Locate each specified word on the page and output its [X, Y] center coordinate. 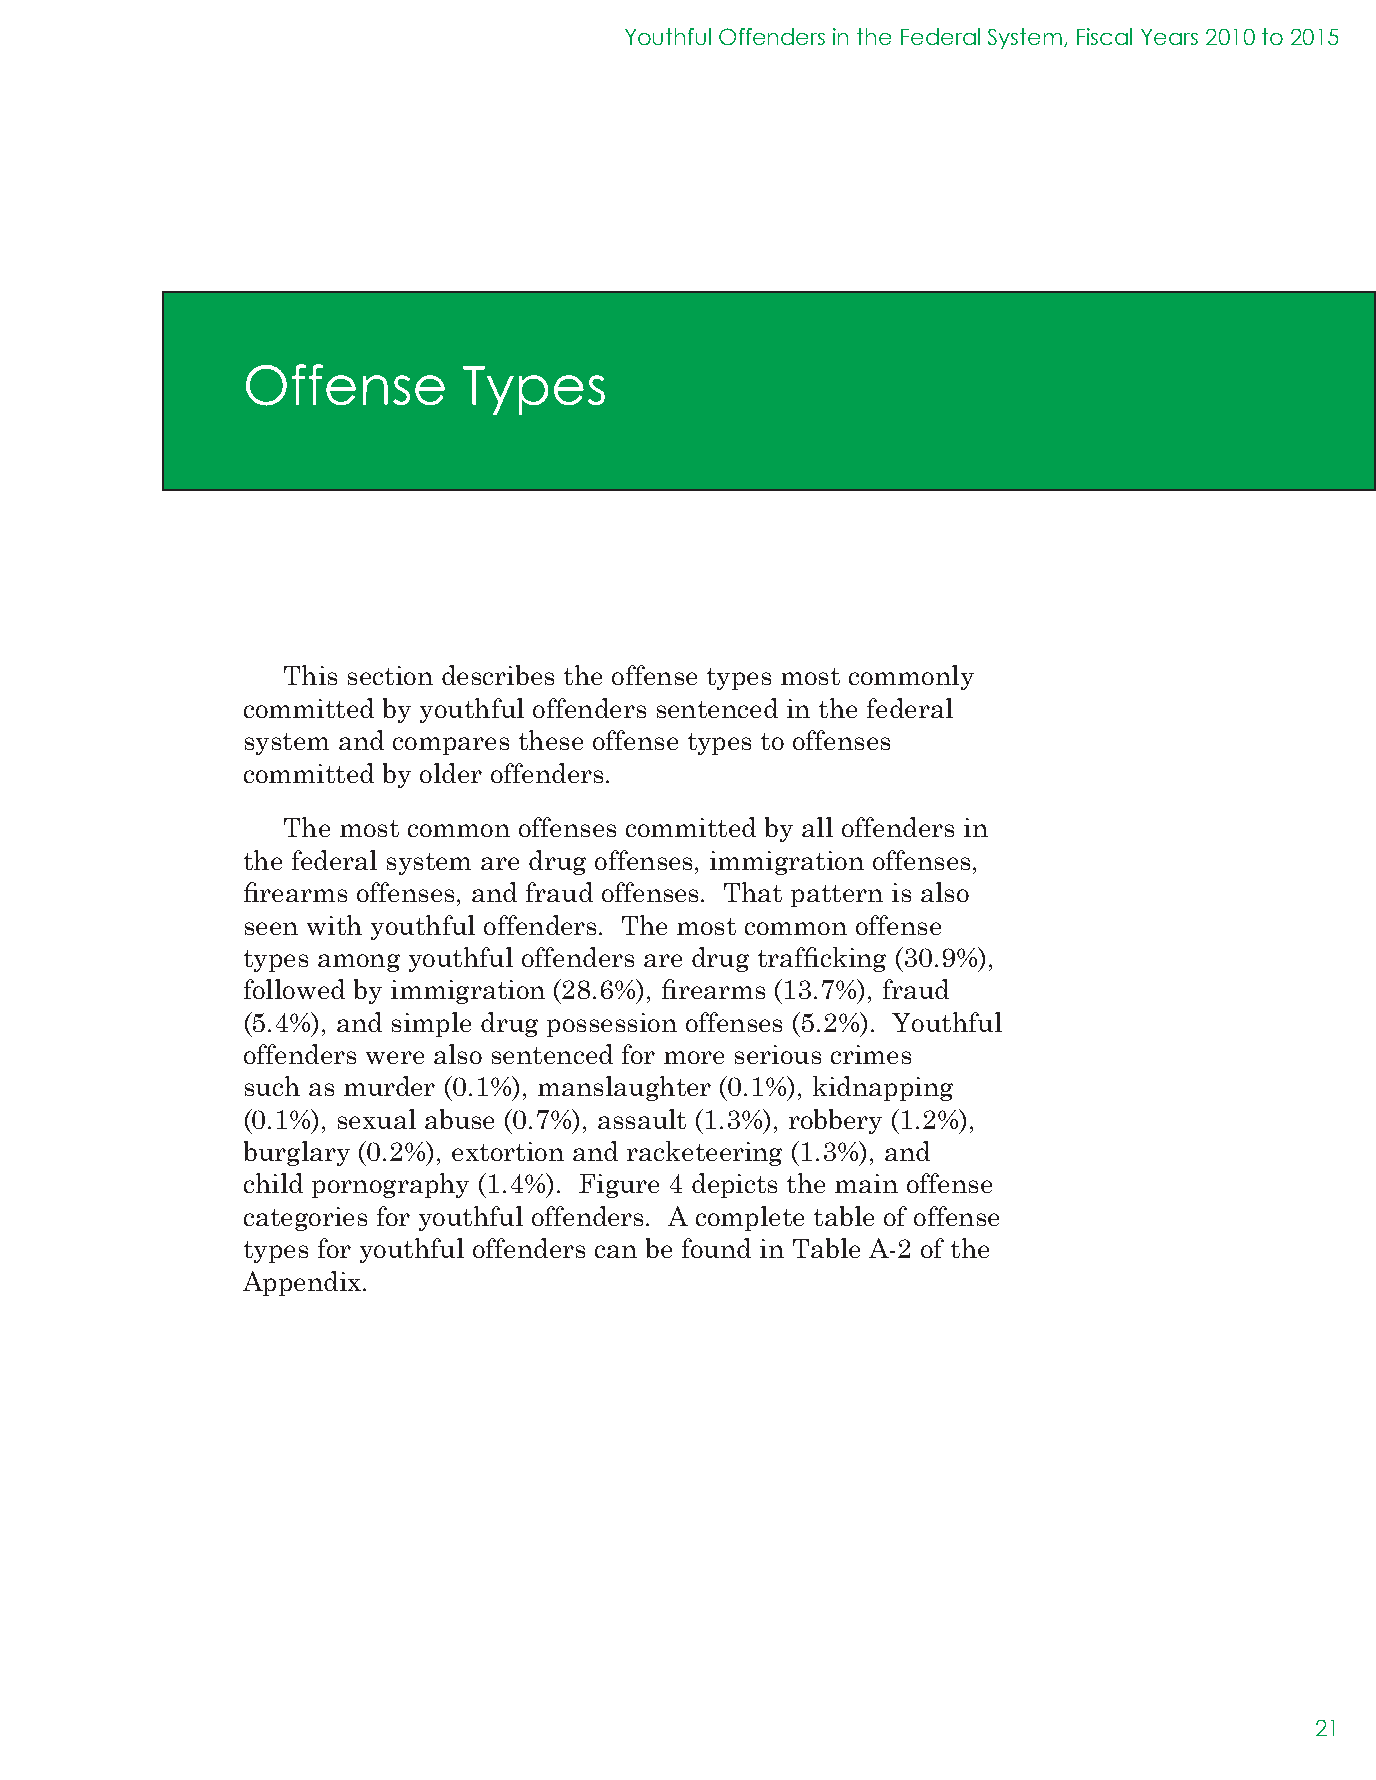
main [866, 1183]
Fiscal [1104, 36]
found [716, 1248]
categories [305, 1219]
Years [1169, 37]
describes [498, 675]
